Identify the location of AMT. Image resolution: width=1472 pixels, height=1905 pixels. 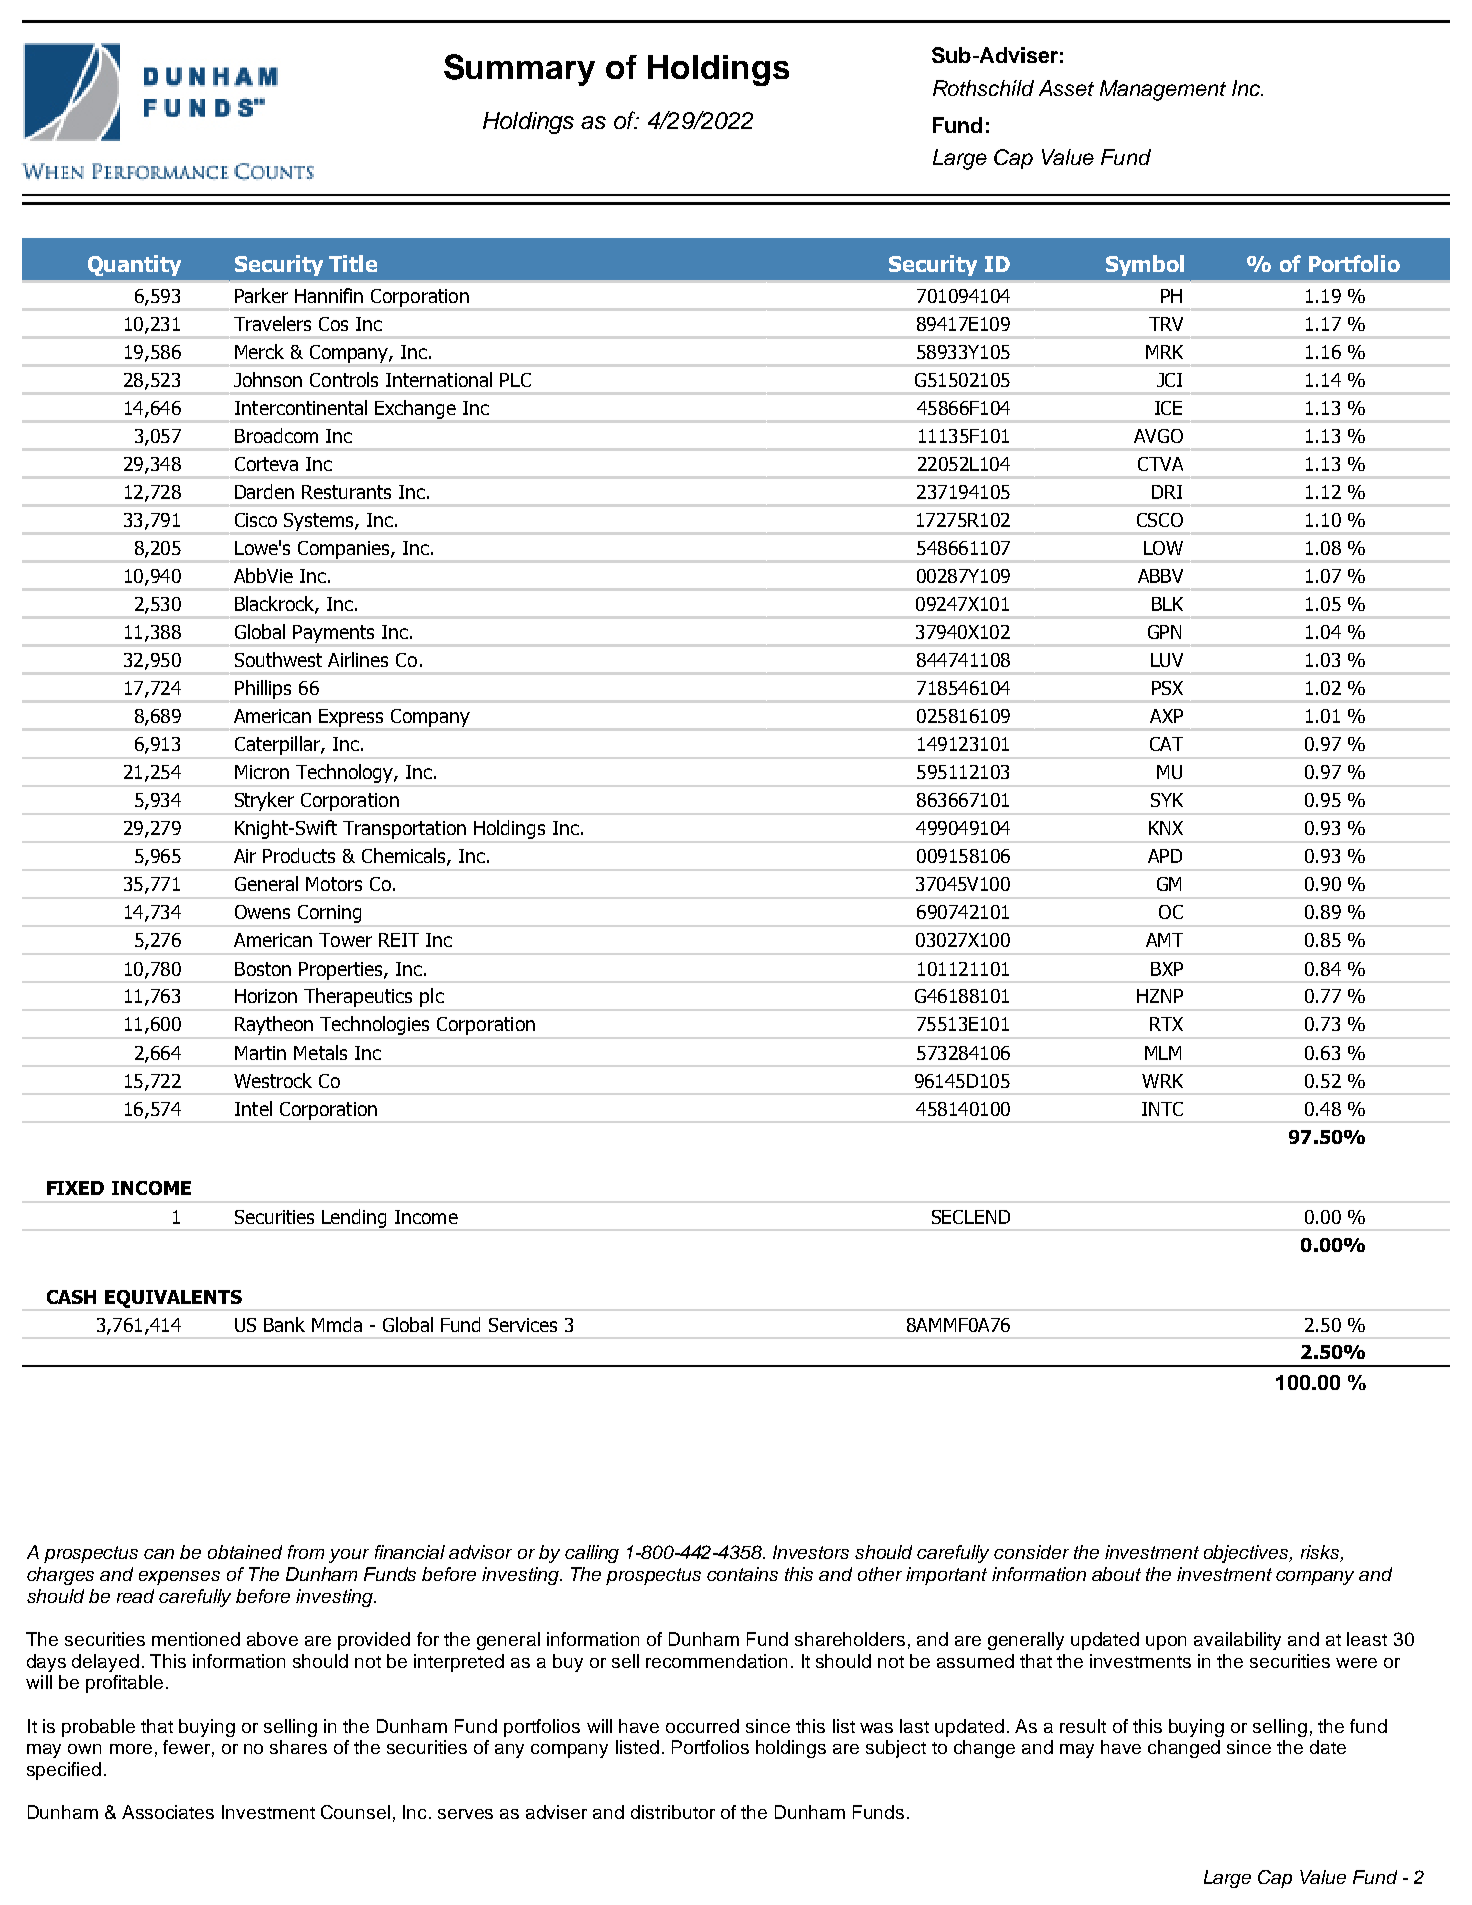
(1164, 940).
